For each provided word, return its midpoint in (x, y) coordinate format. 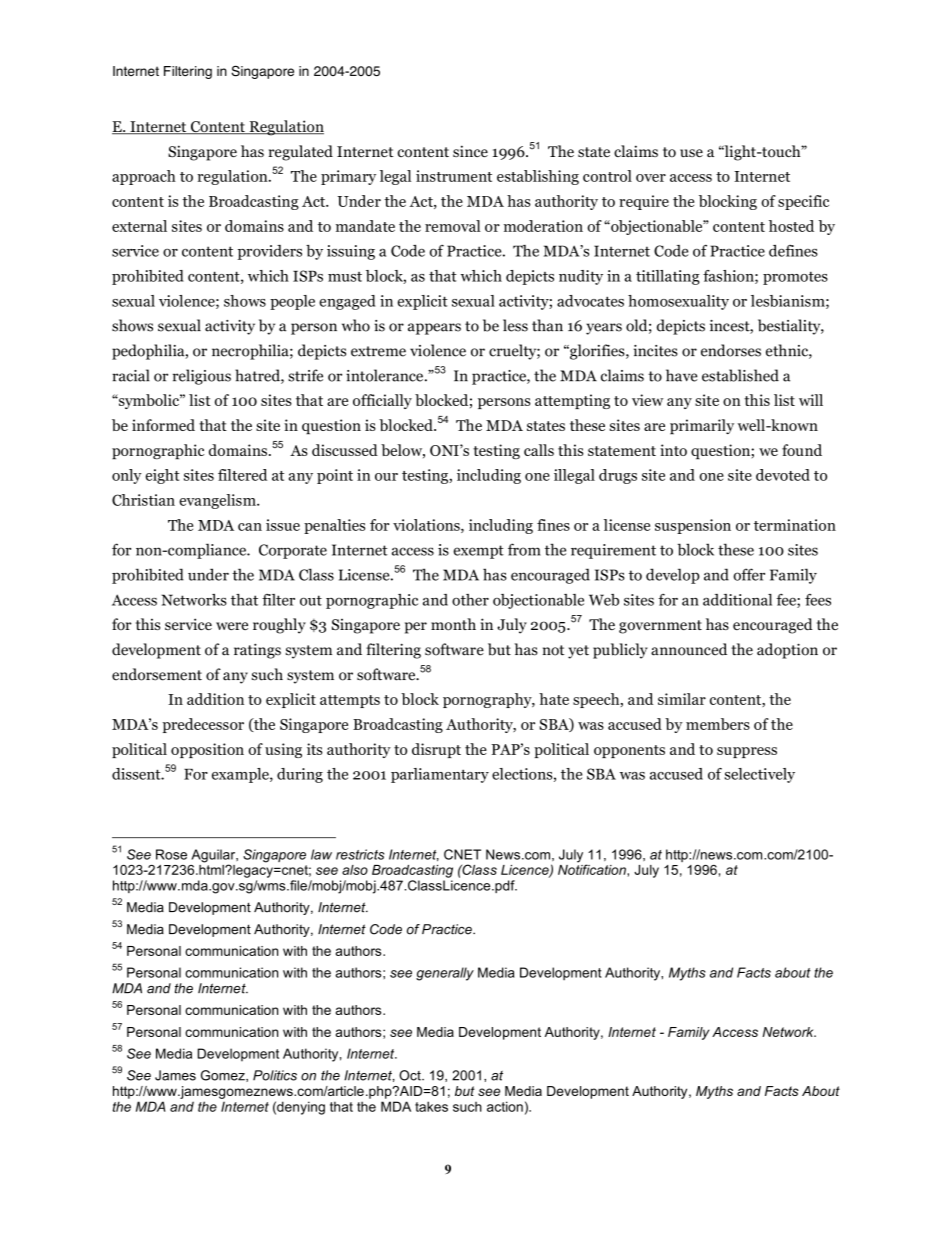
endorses (731, 350)
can (250, 527)
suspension (693, 526)
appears (434, 329)
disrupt (436, 750)
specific (803, 202)
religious (202, 377)
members (718, 724)
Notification (593, 868)
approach (144, 177)
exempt (478, 552)
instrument (454, 176)
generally (445, 974)
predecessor (203, 725)
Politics (275, 1075)
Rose (171, 854)
